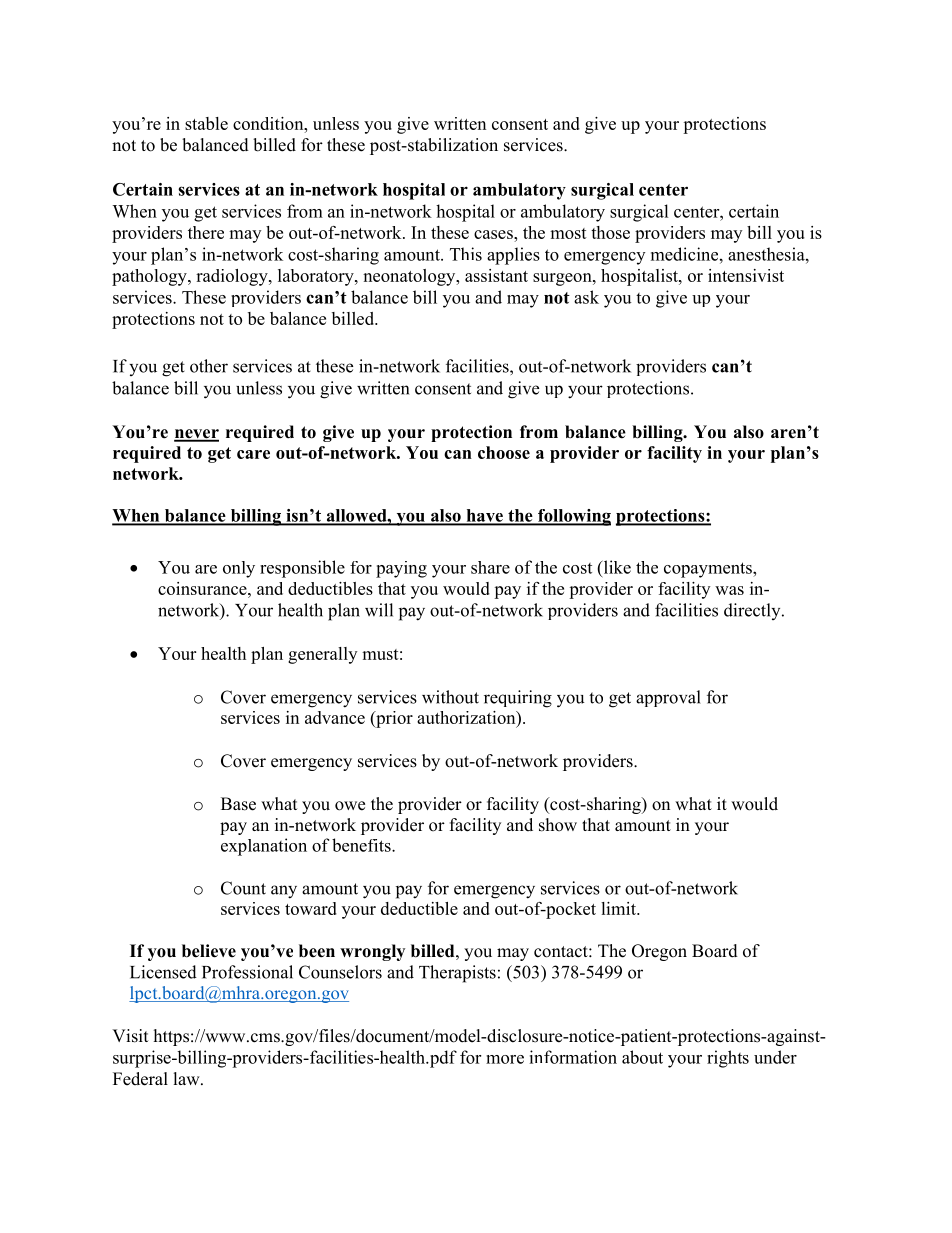 The width and height of the screenshot is (952, 1233). I want to click on Base, so click(238, 804).
